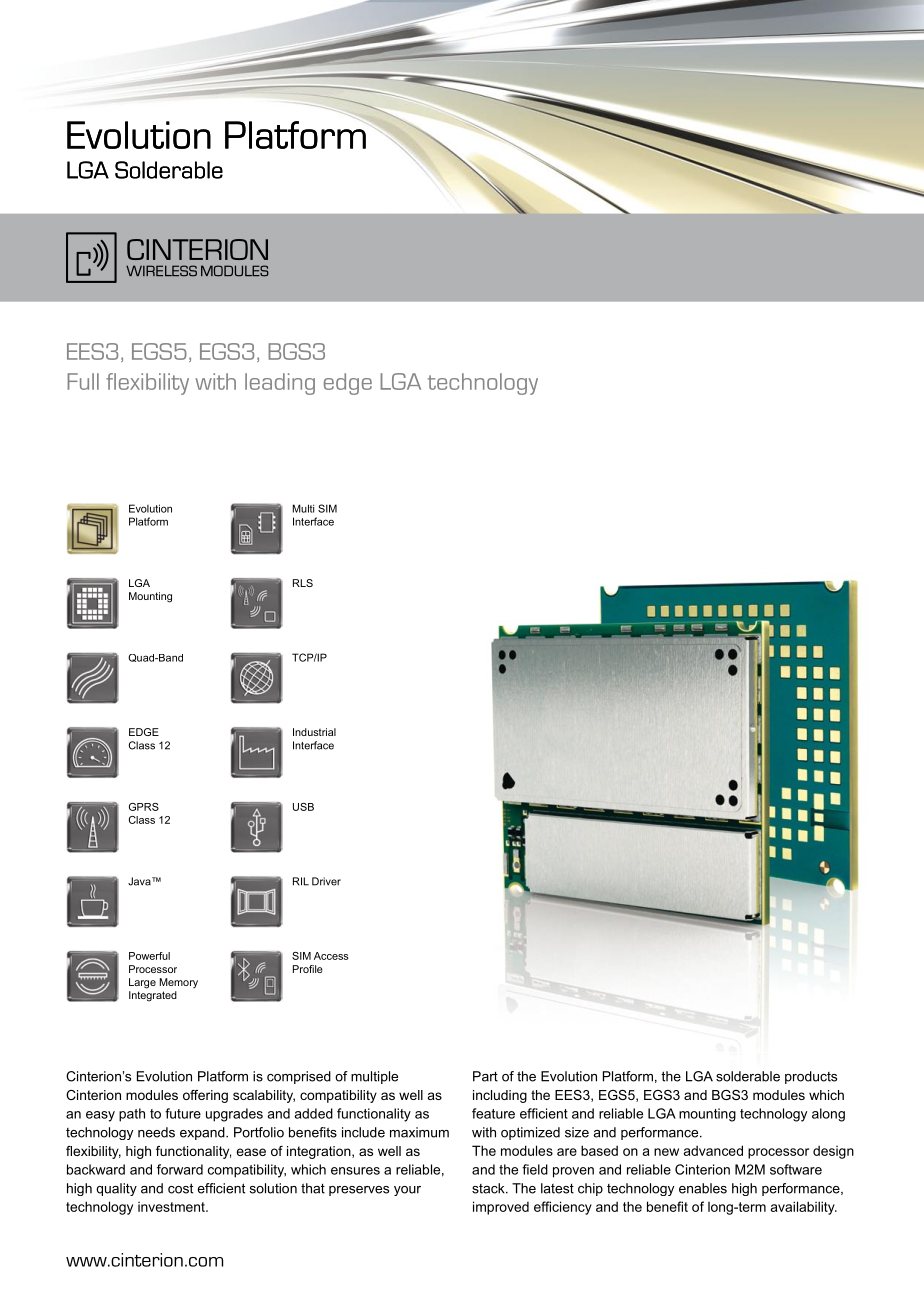 Image resolution: width=924 pixels, height=1308 pixels. Describe the element at coordinates (303, 583) in the screenshot. I see `RLS` at that location.
